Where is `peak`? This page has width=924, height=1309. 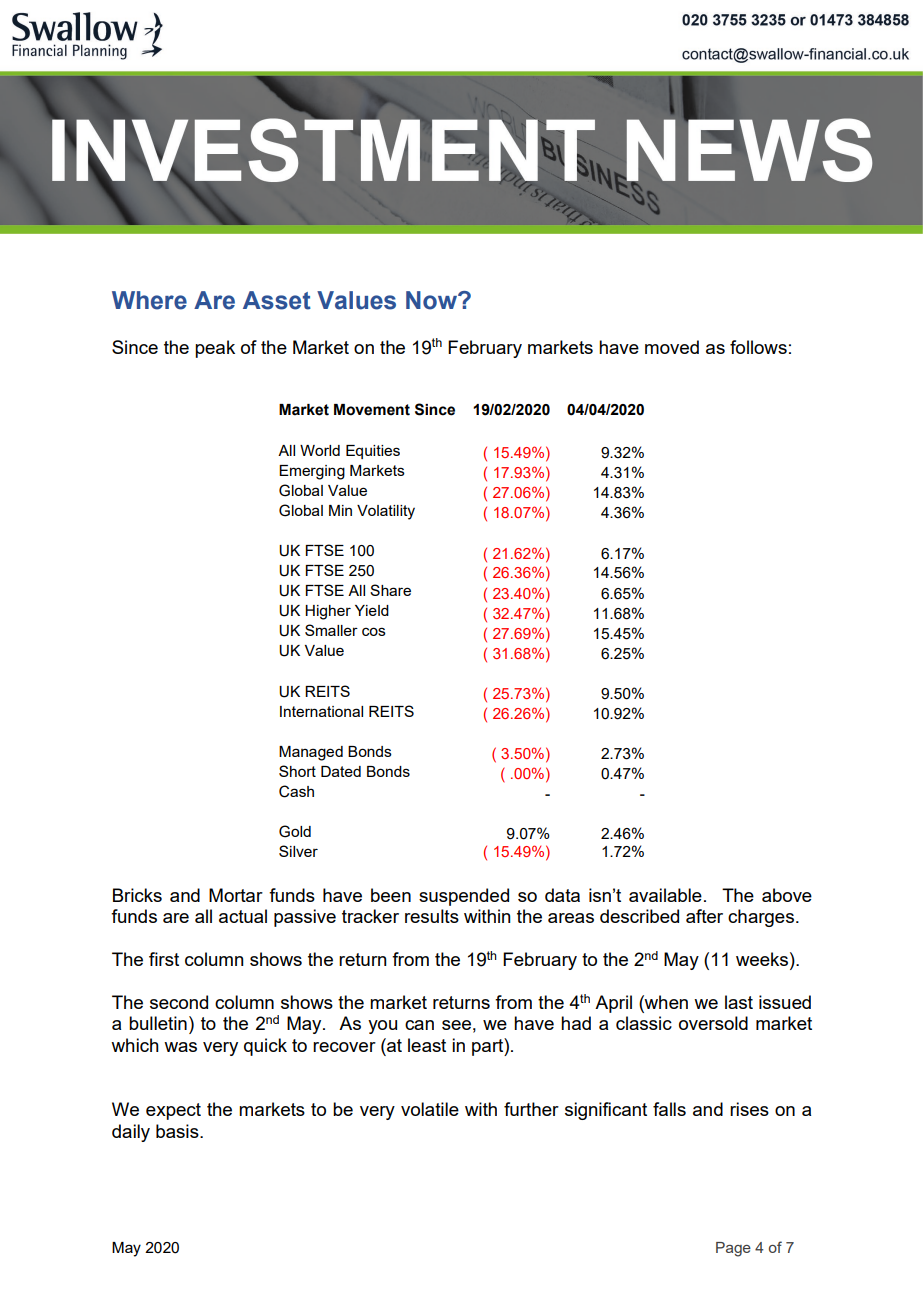
peak is located at coordinates (215, 349).
